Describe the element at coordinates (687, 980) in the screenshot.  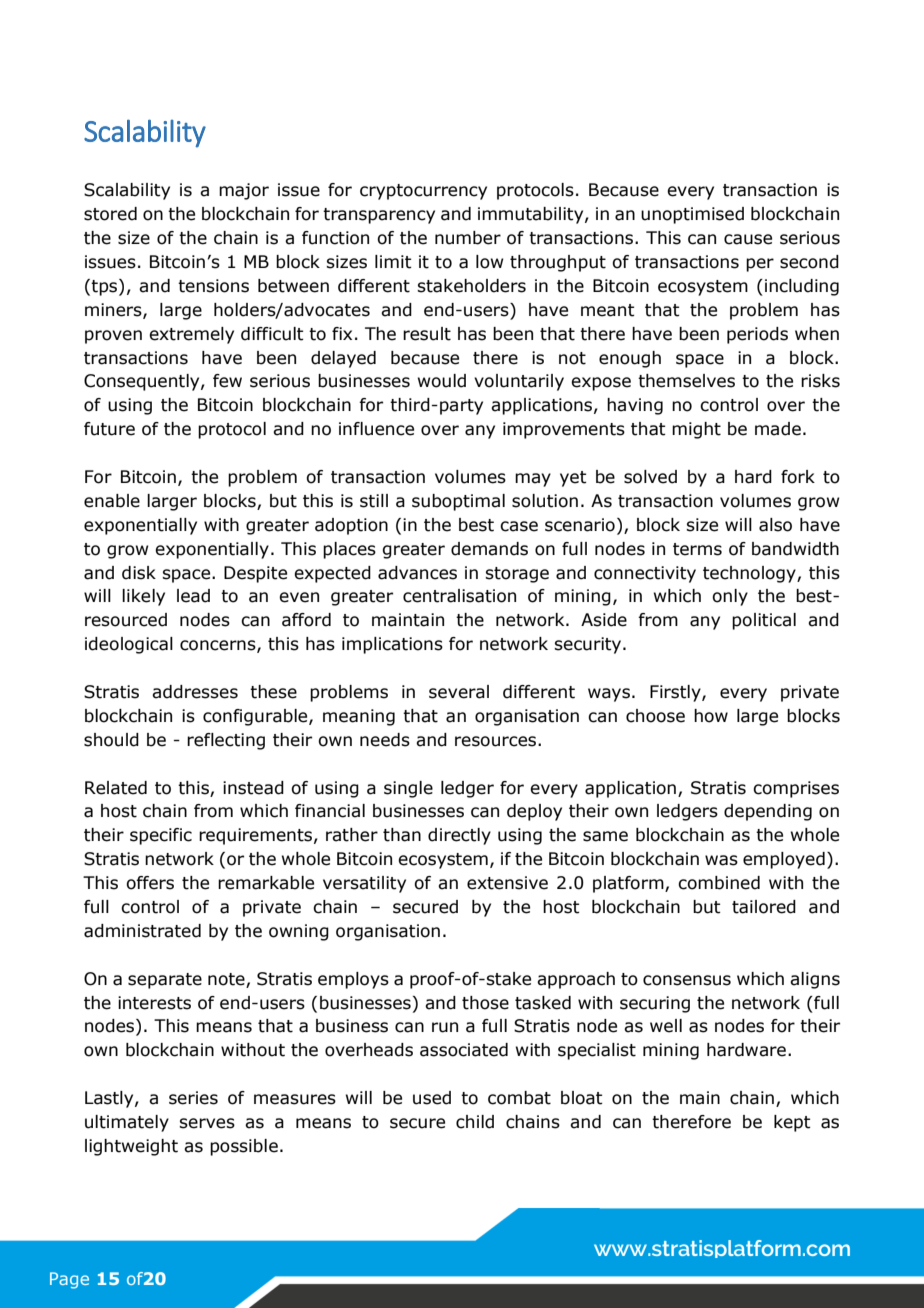
I see `consensus` at that location.
